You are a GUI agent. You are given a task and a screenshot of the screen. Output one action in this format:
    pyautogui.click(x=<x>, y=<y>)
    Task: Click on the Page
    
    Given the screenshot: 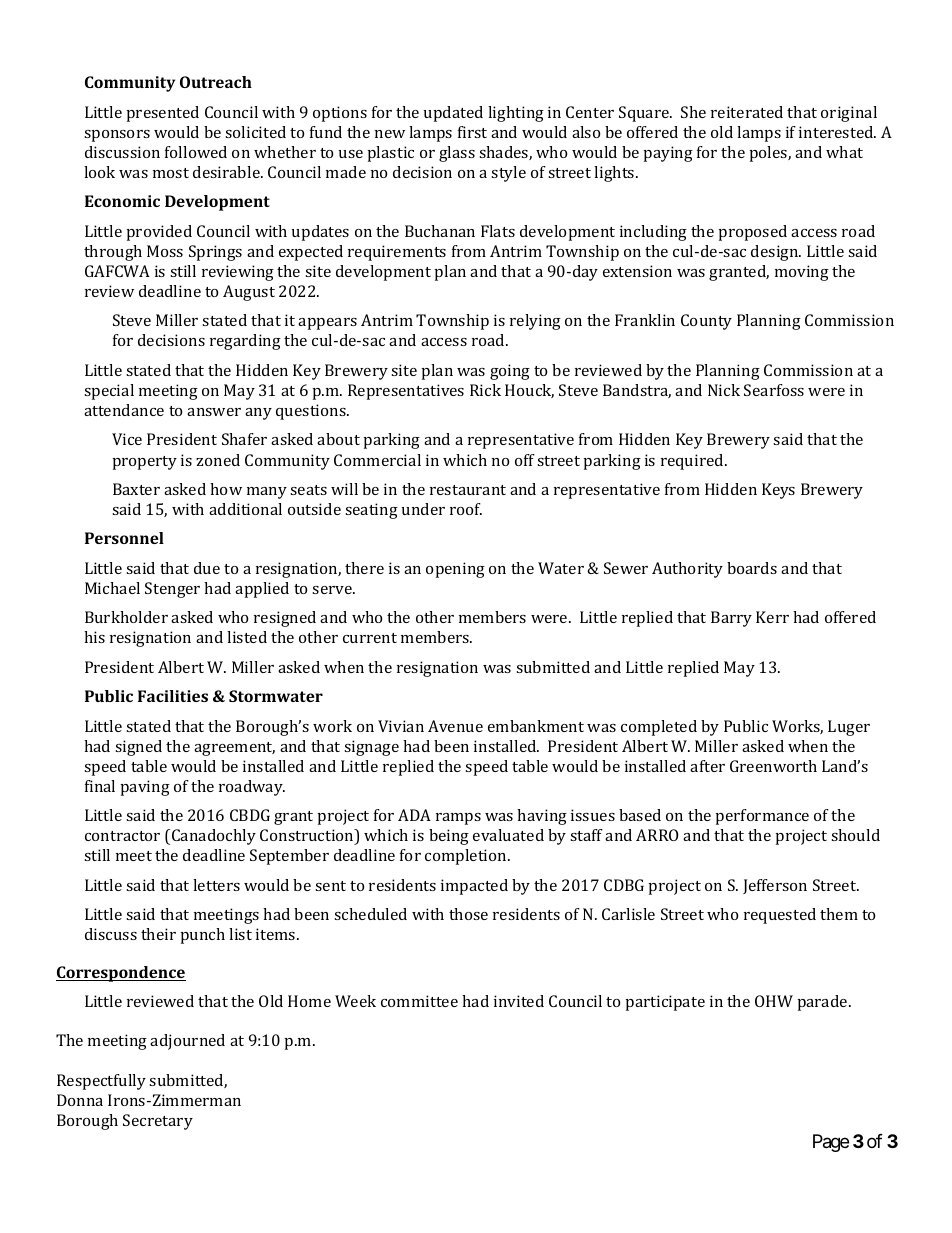 What is the action you would take?
    pyautogui.click(x=831, y=1143)
